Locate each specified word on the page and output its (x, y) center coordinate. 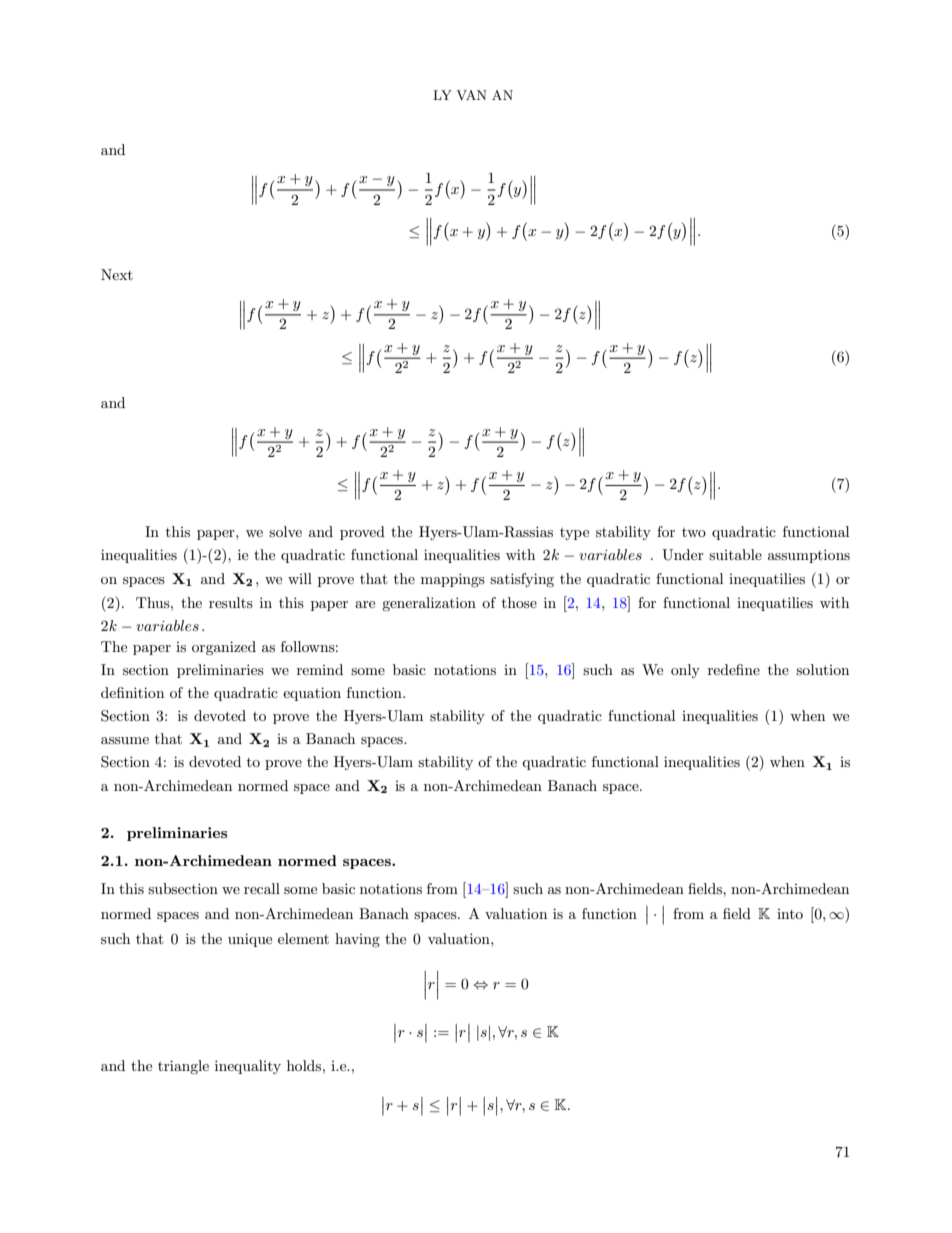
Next (117, 274)
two (694, 532)
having (357, 940)
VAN (472, 95)
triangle (183, 1067)
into (790, 914)
